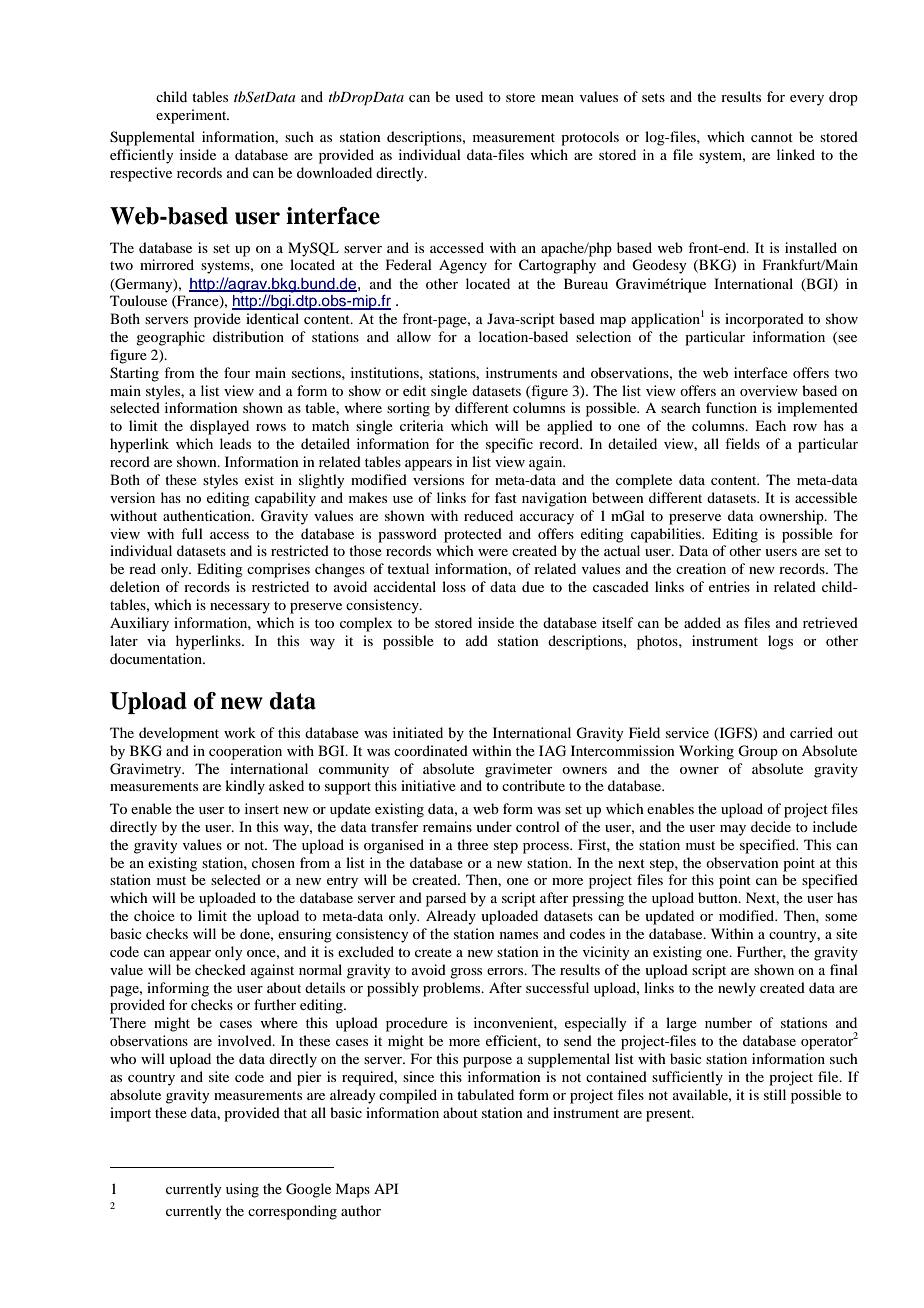 This page has height=1308, width=924. What do you see at coordinates (509, 445) in the page?
I see `specific` at bounding box center [509, 445].
